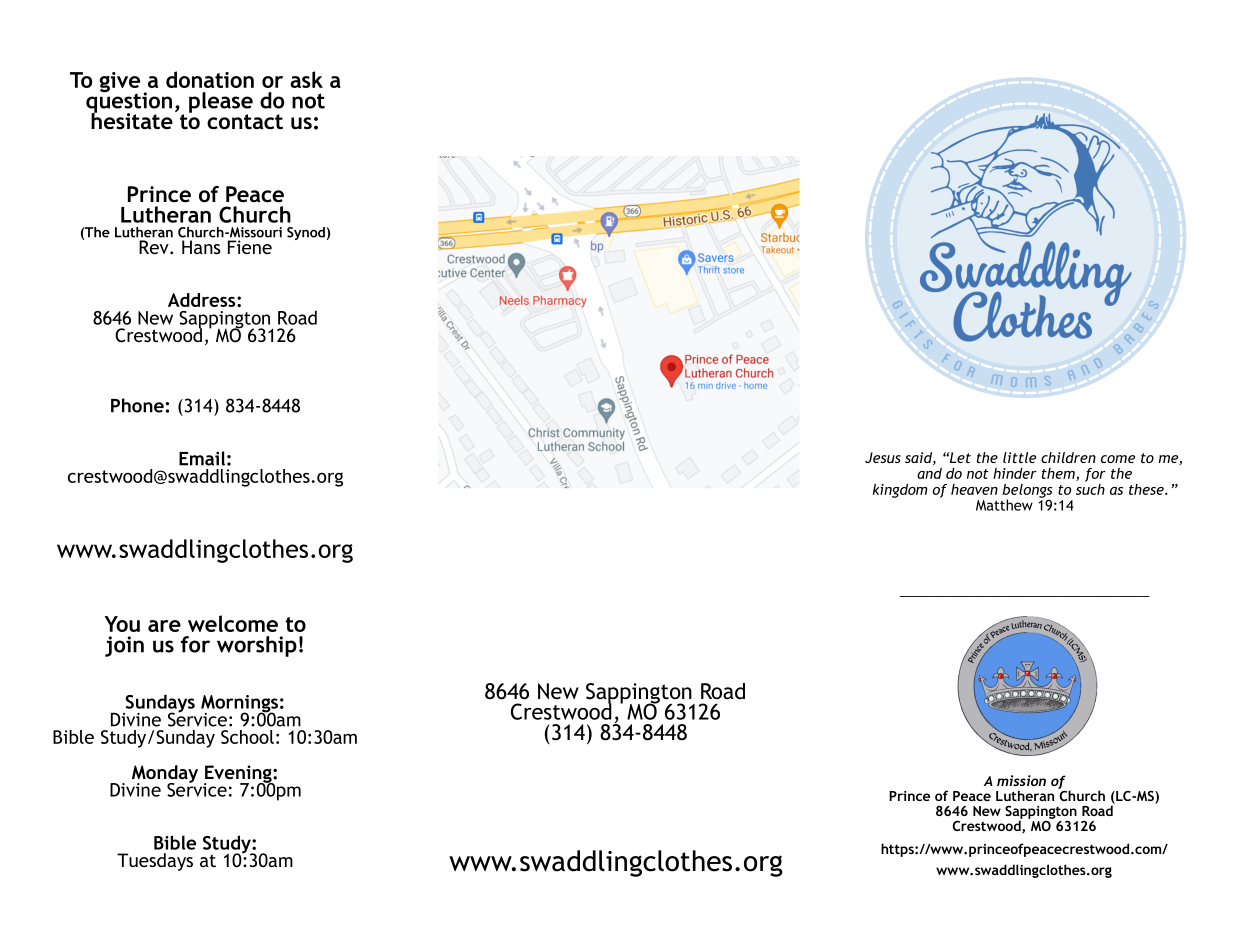 The width and height of the page is (1233, 952). What do you see at coordinates (883, 457) in the page?
I see `Jesus` at bounding box center [883, 457].
